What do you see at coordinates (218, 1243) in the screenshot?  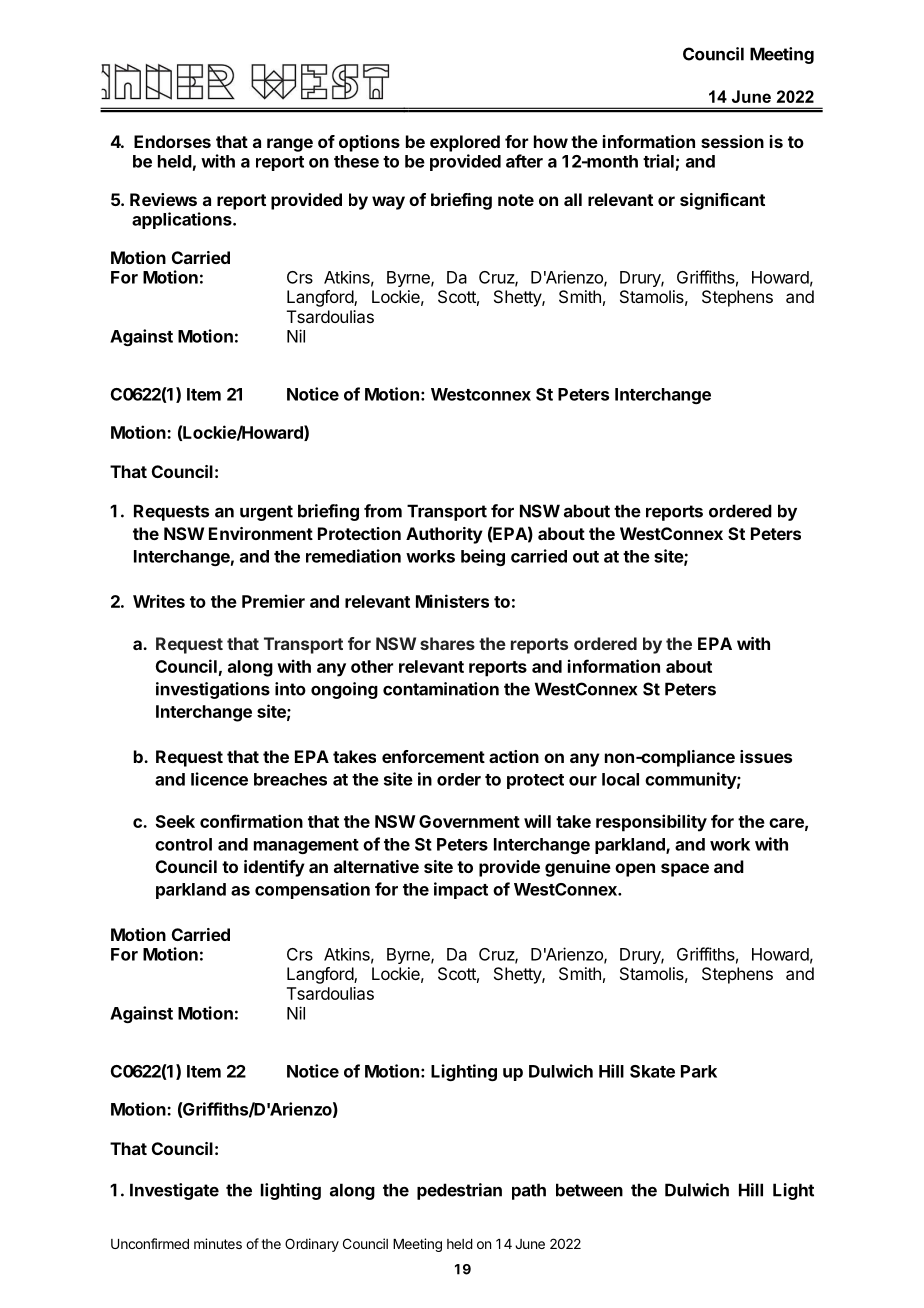 I see `minutes` at bounding box center [218, 1243].
